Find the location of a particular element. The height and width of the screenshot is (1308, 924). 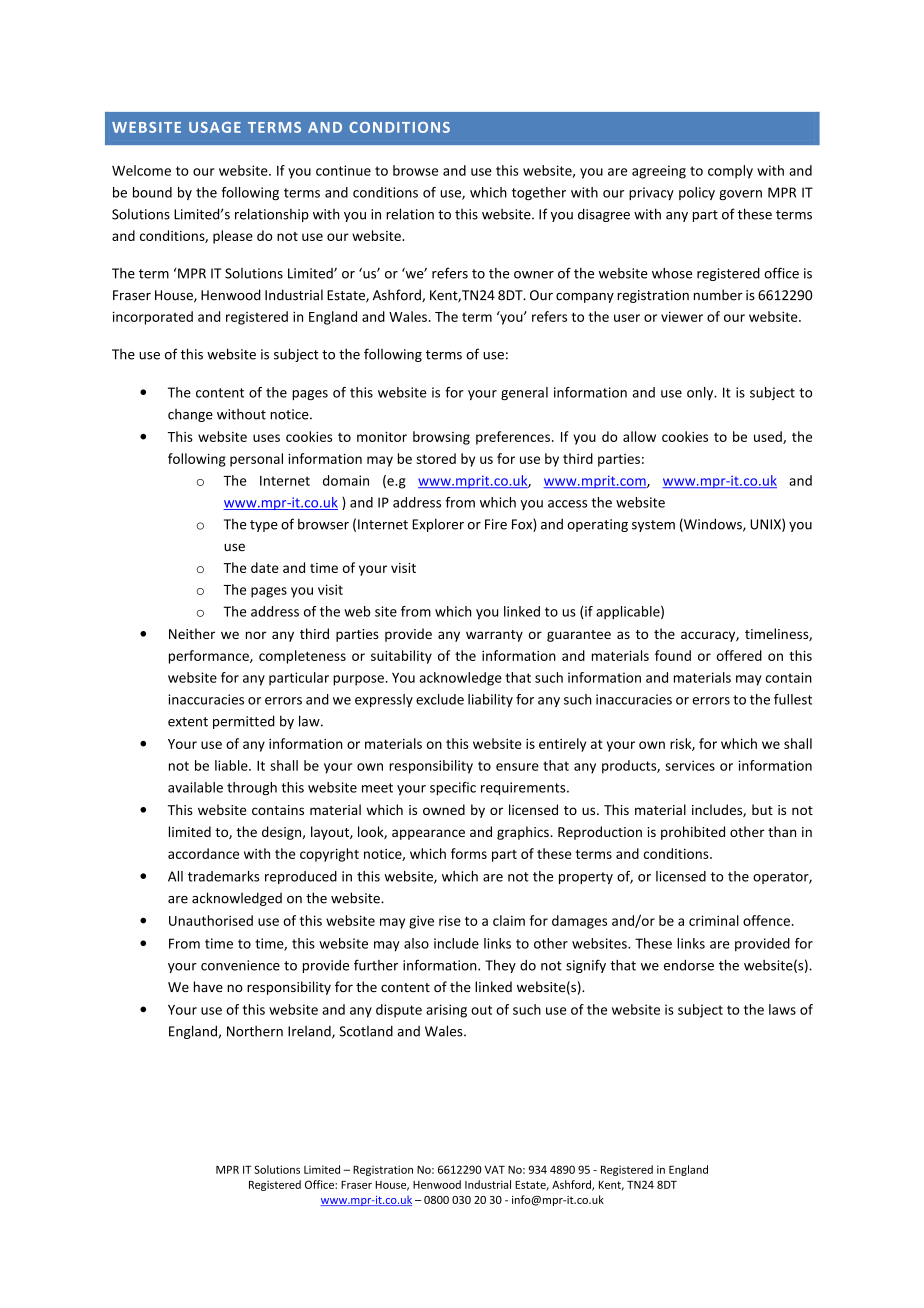

VAT is located at coordinates (495, 1169).
